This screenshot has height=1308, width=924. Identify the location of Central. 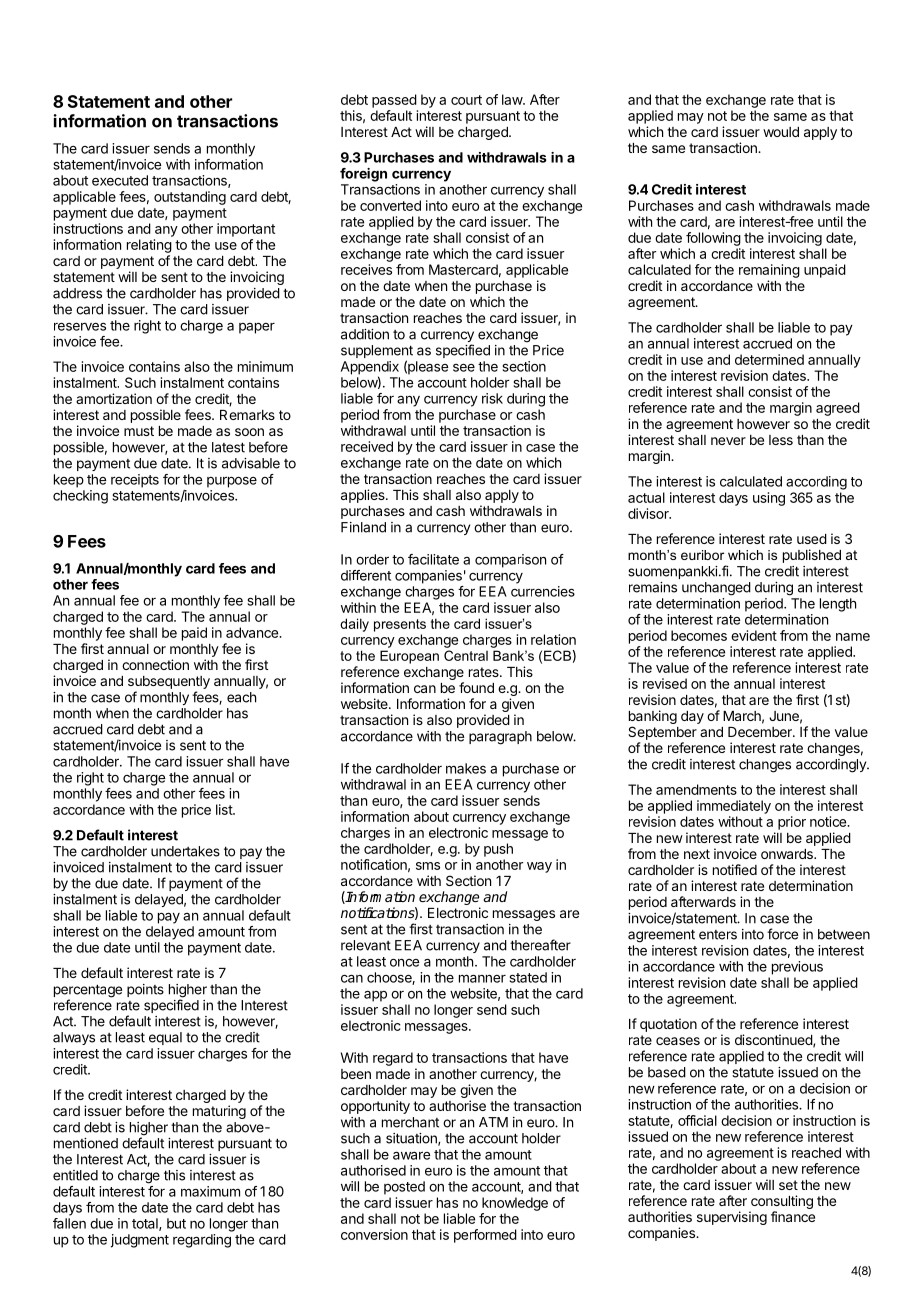
(466, 655).
